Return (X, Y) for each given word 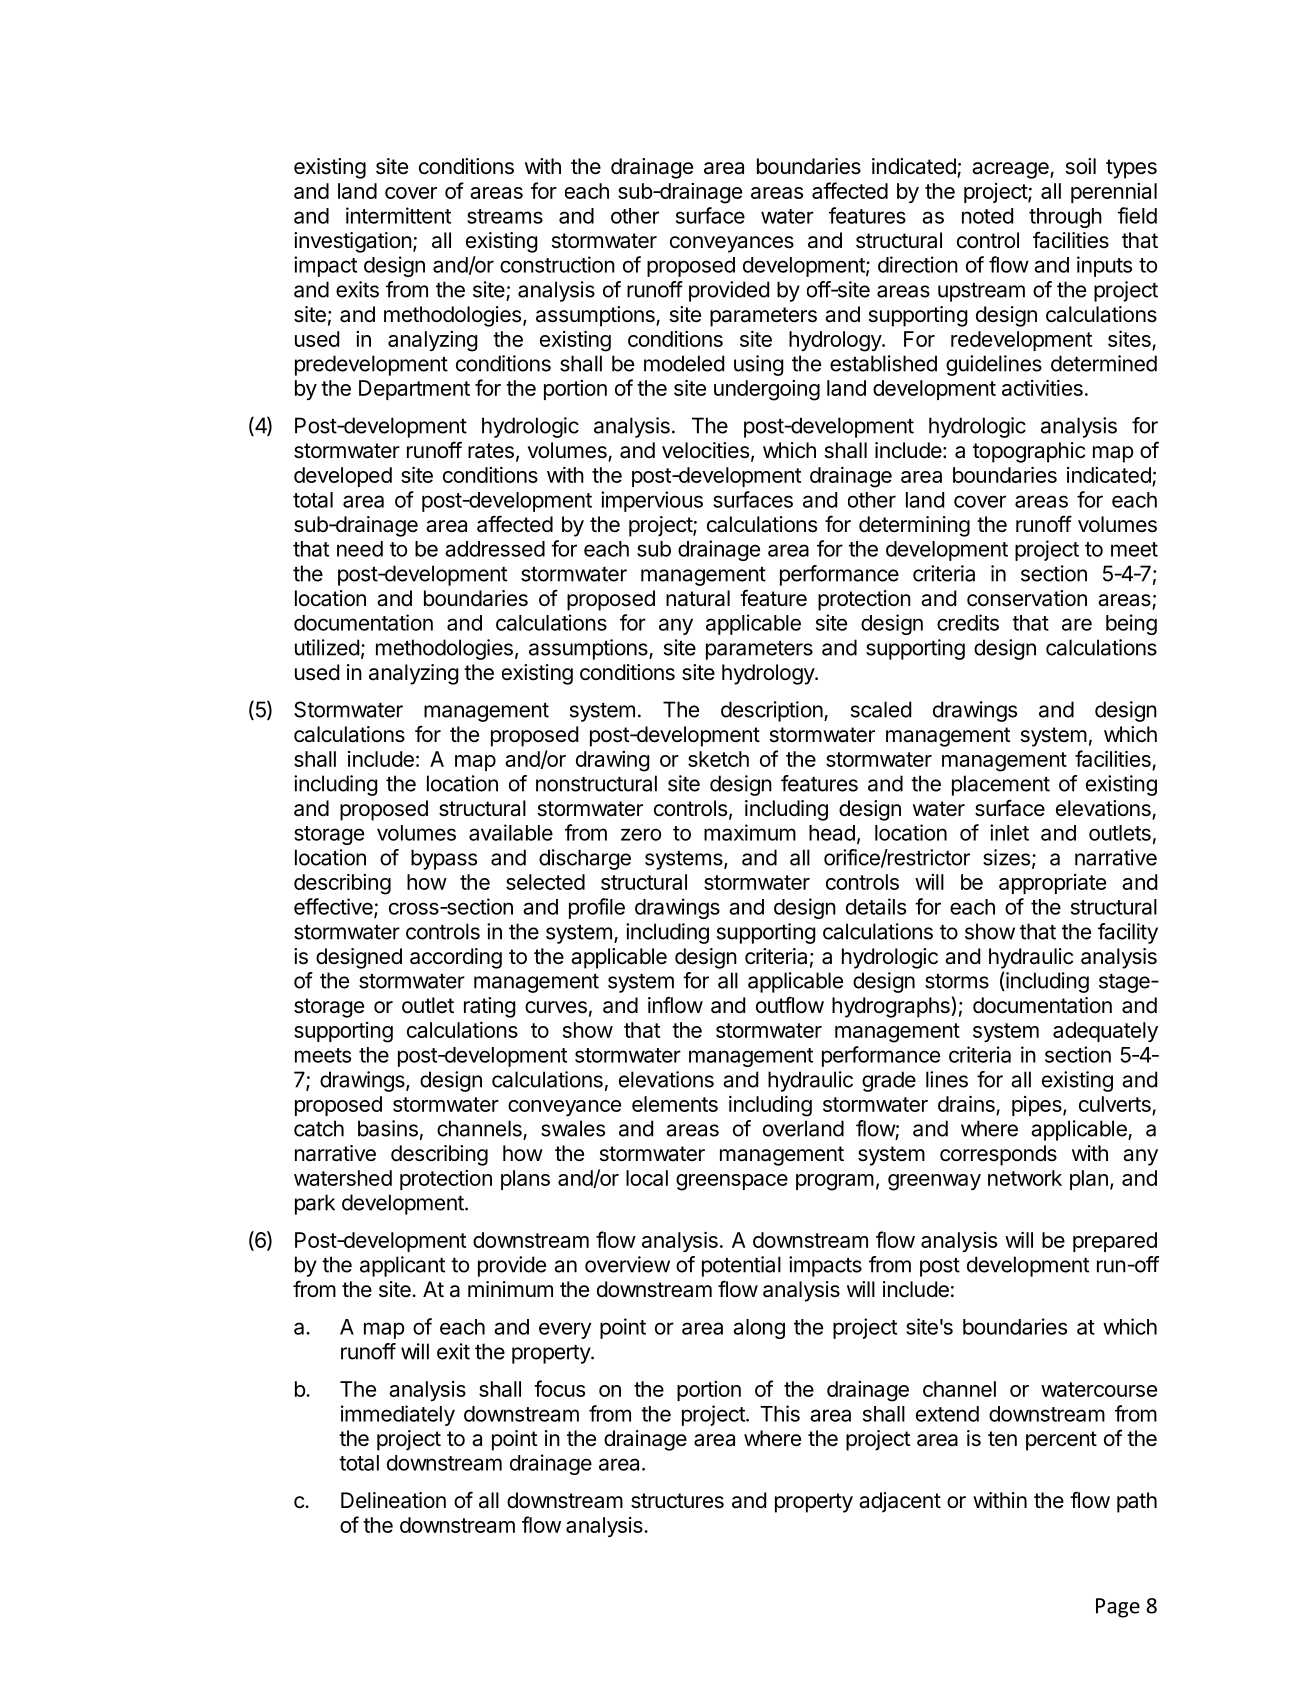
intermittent (398, 215)
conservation (1027, 598)
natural (698, 598)
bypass (444, 859)
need (360, 549)
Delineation (393, 1500)
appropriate (1052, 884)
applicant (402, 1266)
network (1025, 1178)
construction (557, 264)
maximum (750, 832)
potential (741, 1266)
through (1065, 218)
